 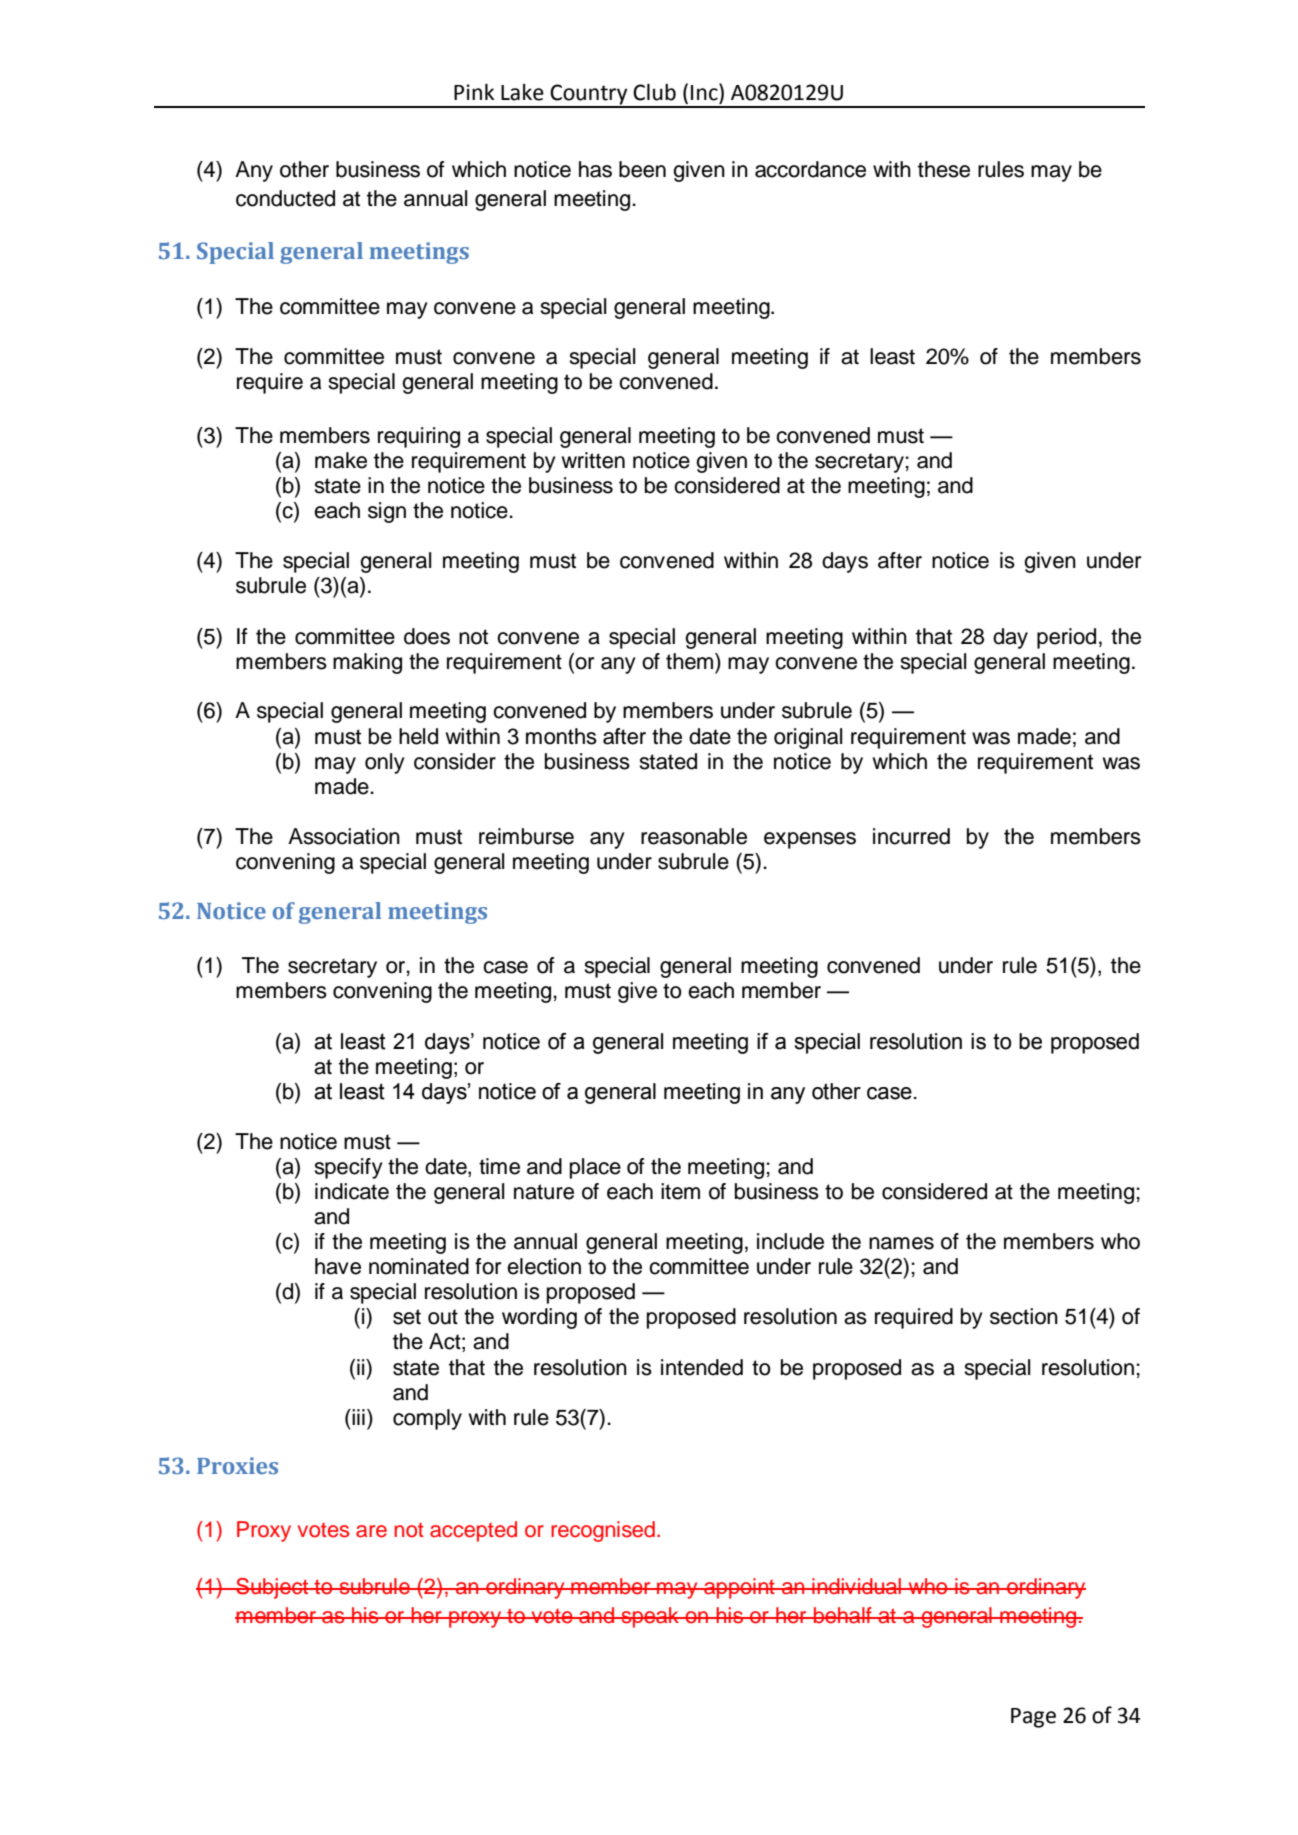 I want to click on these, so click(x=944, y=169).
